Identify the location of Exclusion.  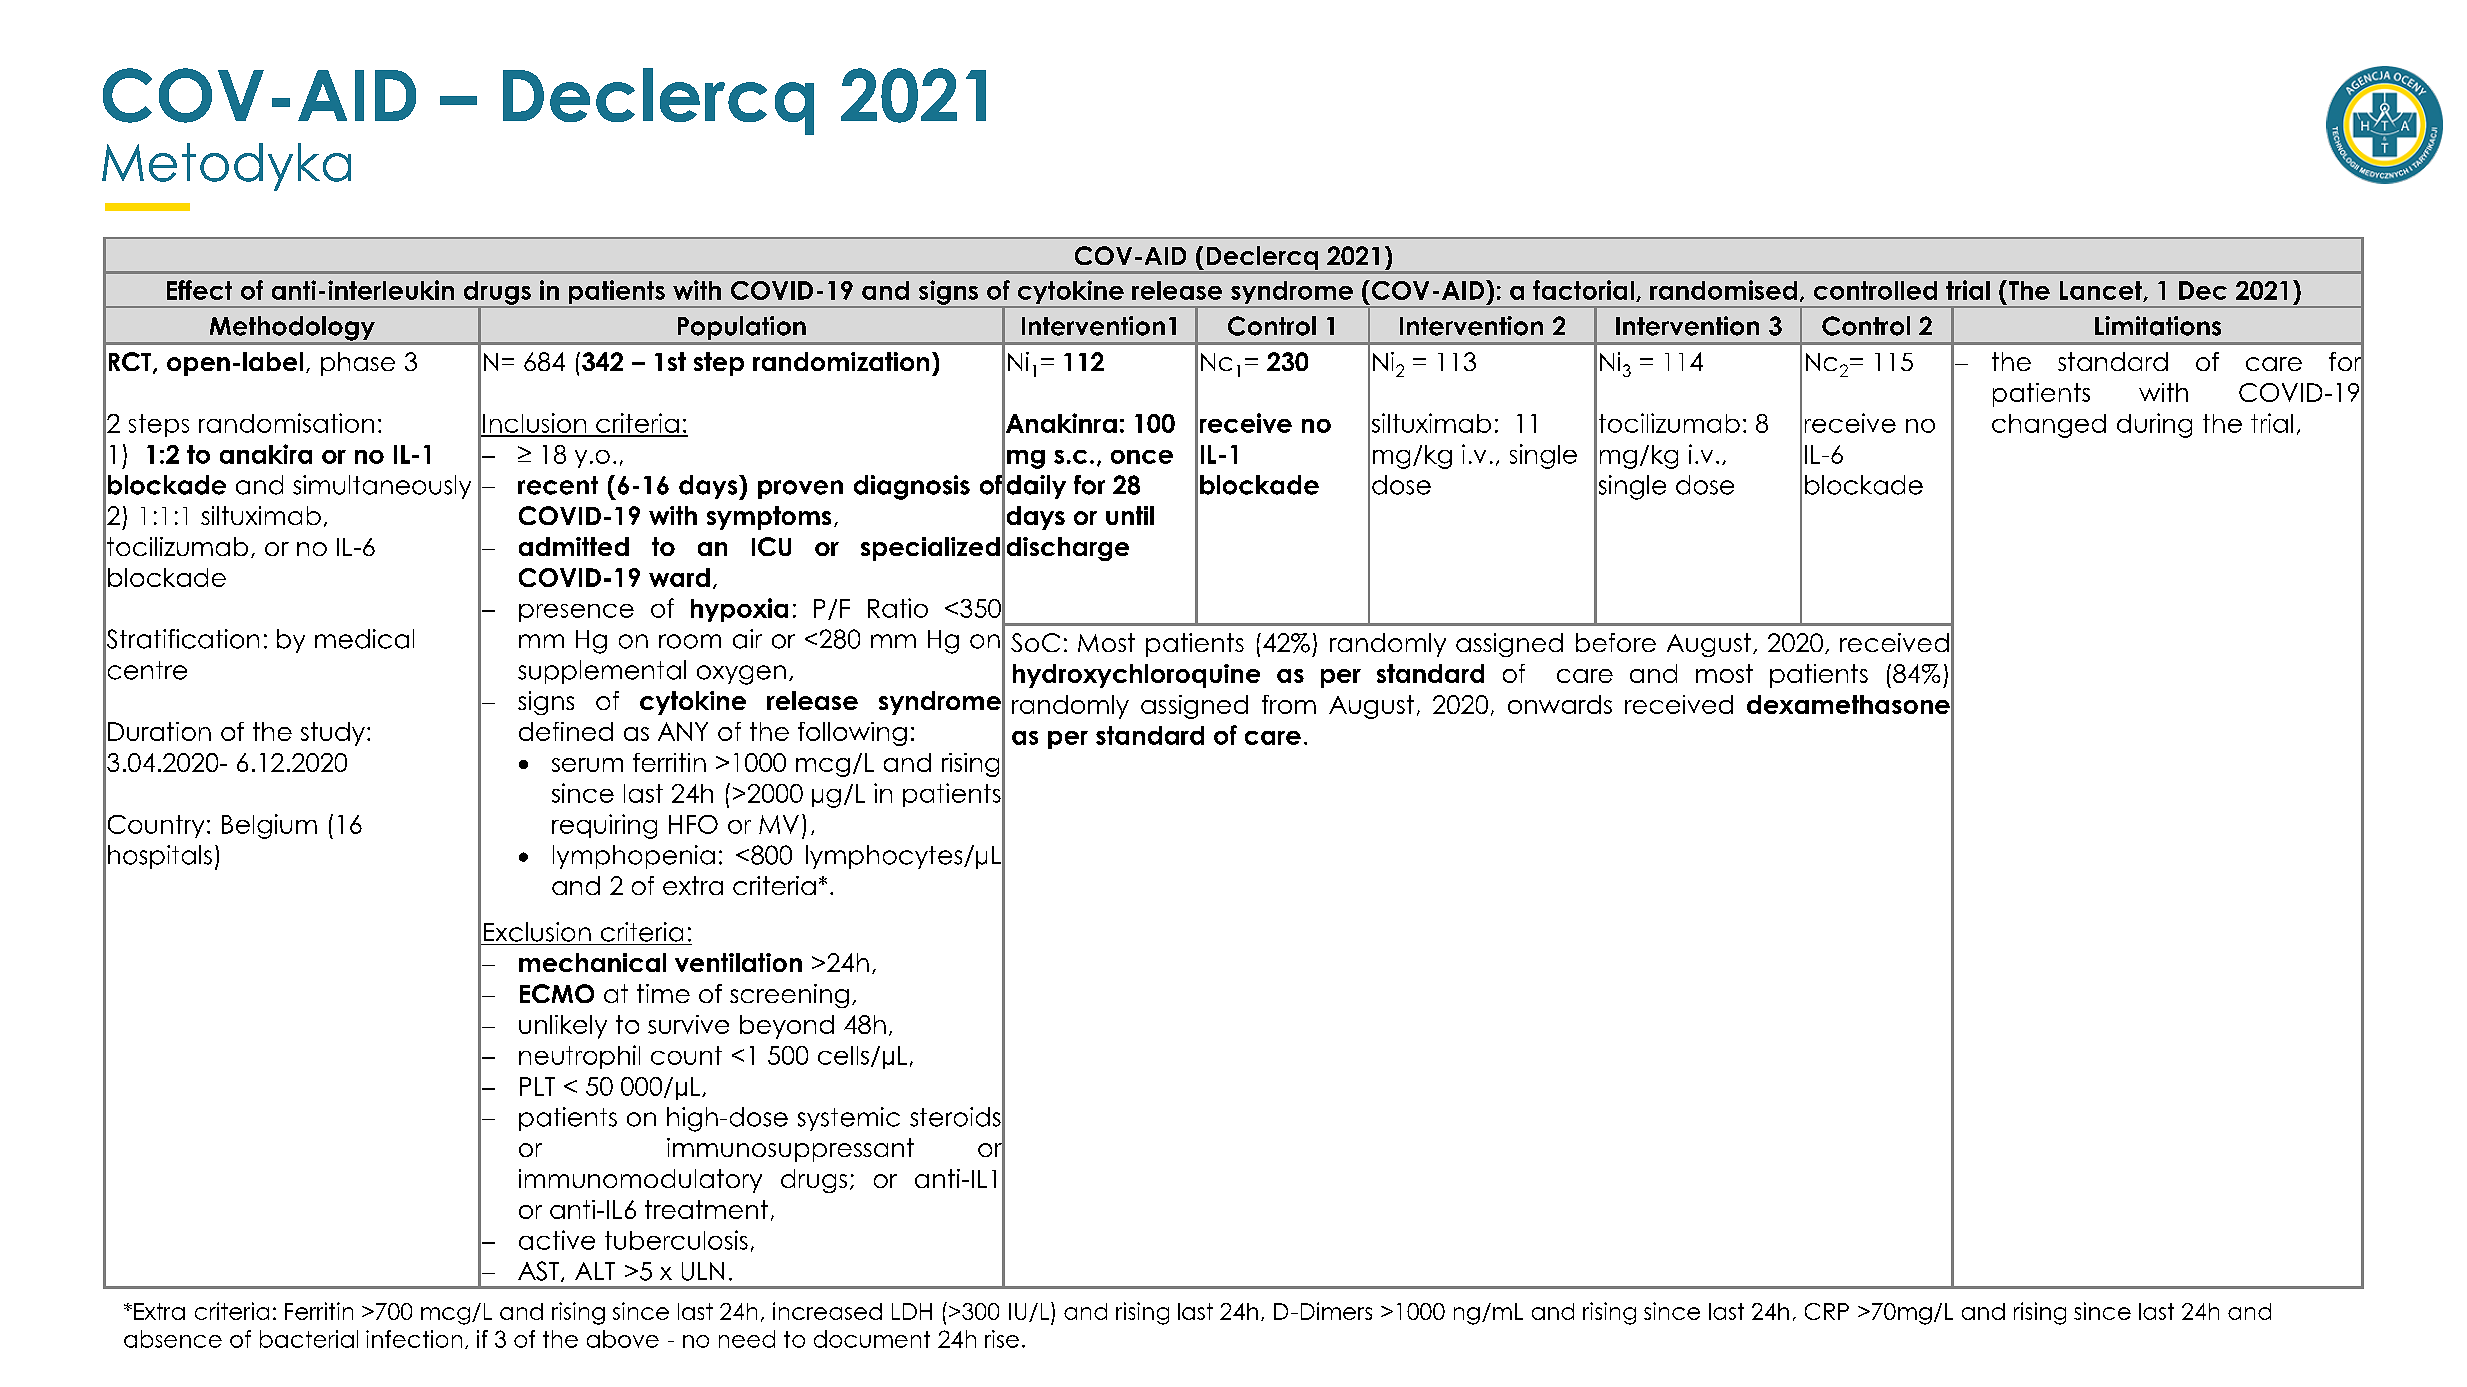
(537, 932).
